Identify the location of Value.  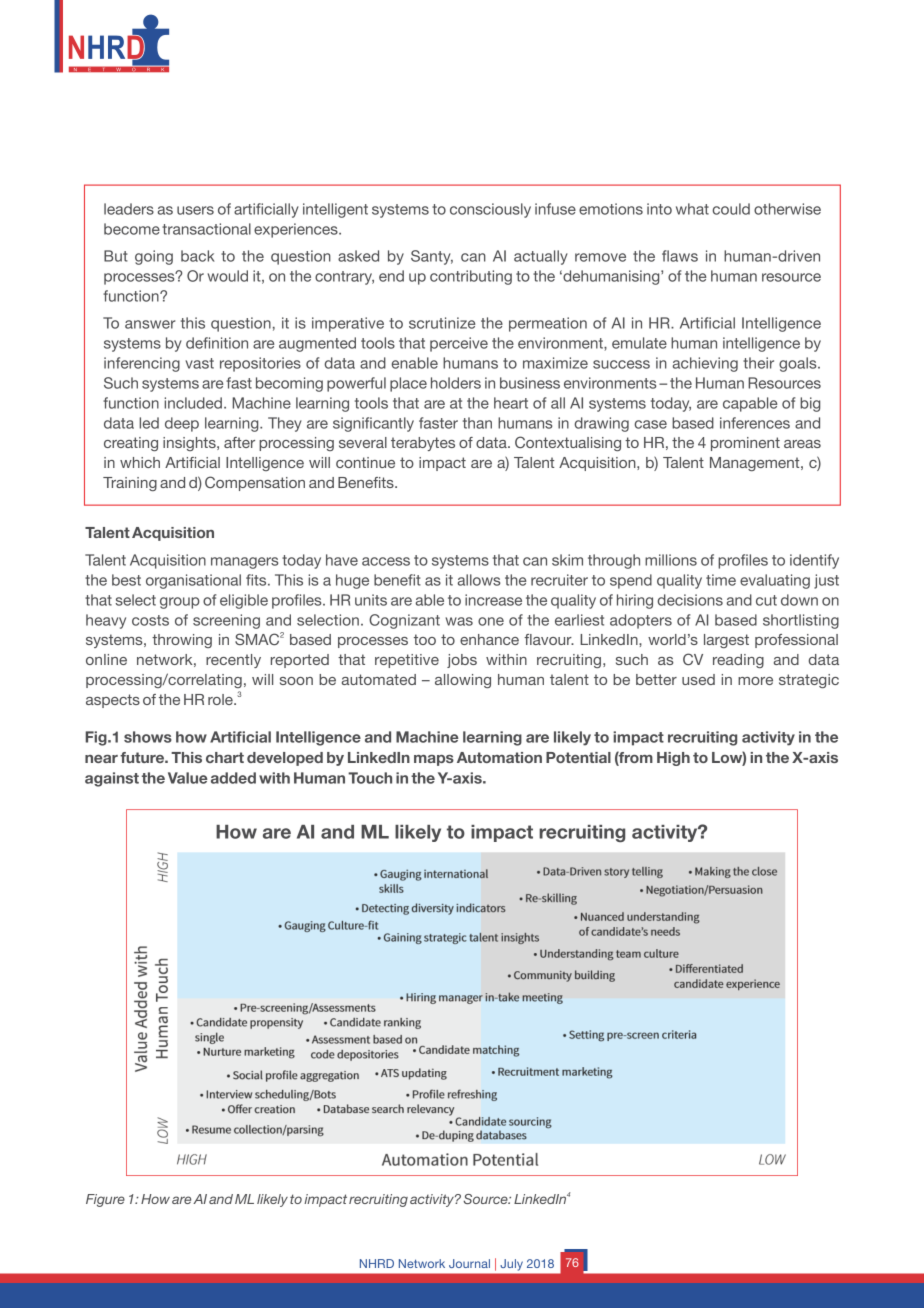
(188, 778).
